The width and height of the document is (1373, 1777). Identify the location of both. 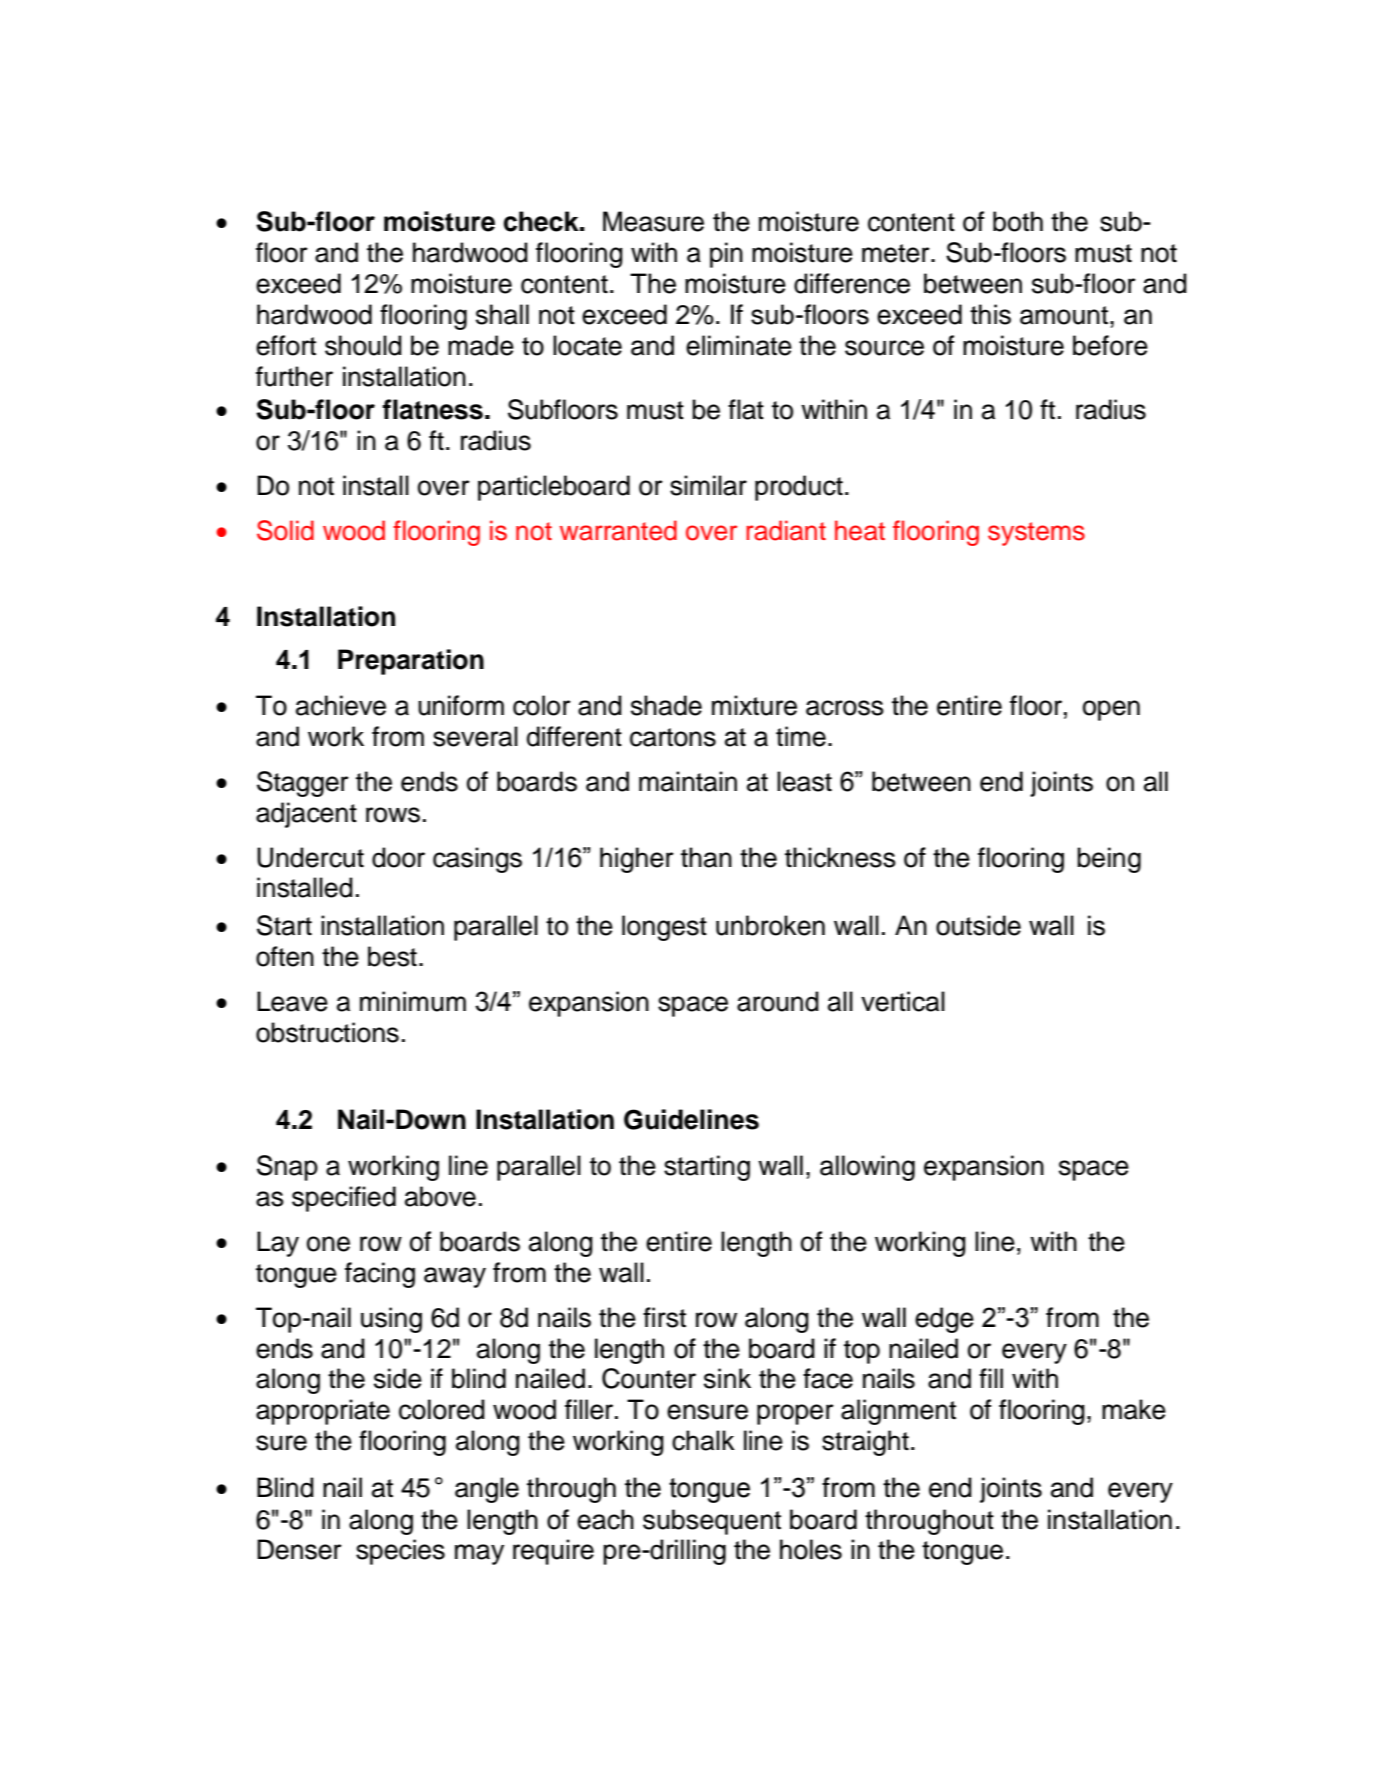
(1018, 221).
